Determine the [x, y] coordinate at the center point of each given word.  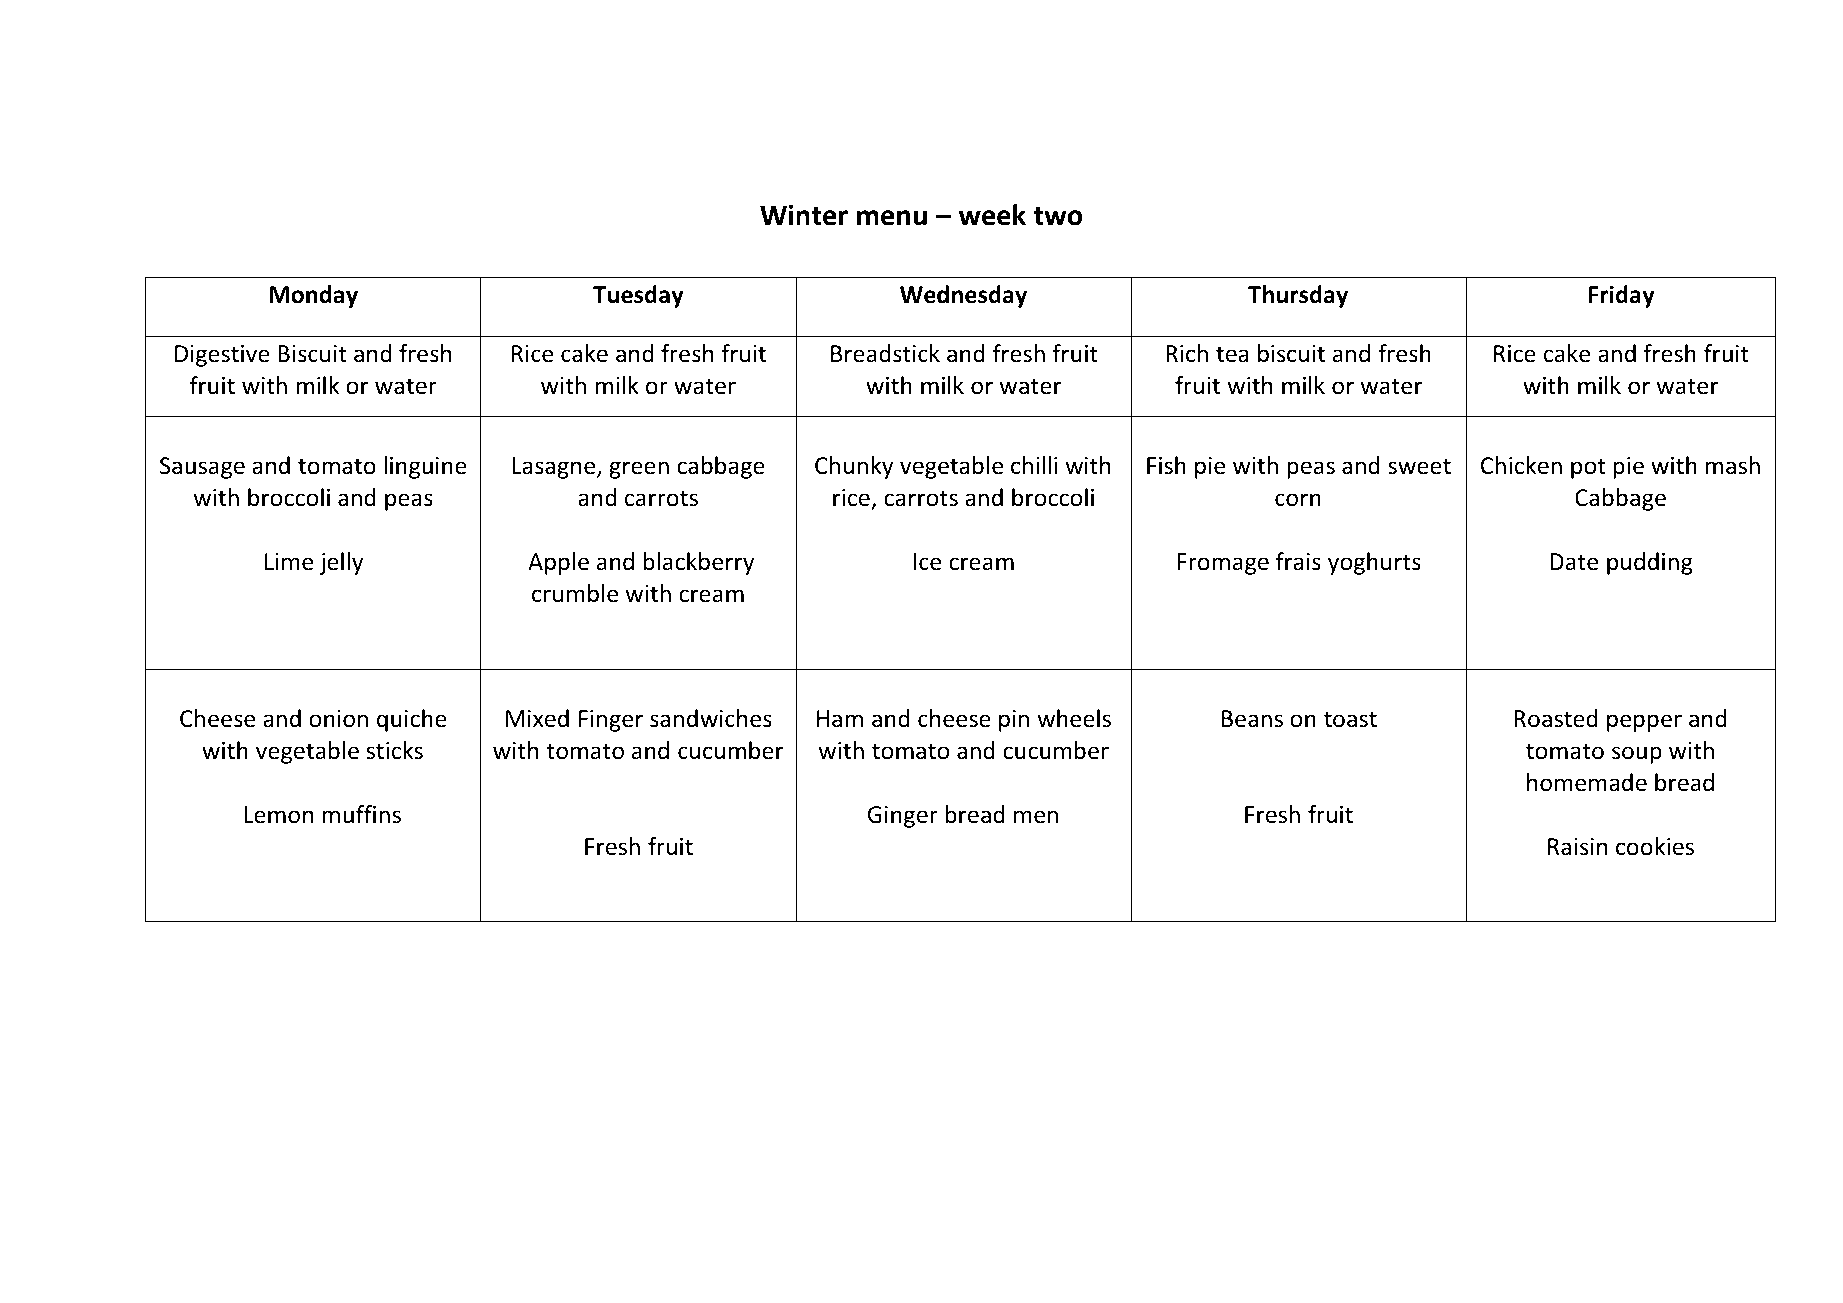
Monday [314, 296]
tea [1232, 354]
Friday [1622, 296]
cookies [1655, 846]
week [992, 215]
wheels [1074, 718]
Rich [1187, 353]
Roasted [1556, 718]
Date [1574, 562]
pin [1014, 721]
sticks [395, 750]
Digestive [222, 356]
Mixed [537, 718]
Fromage [1223, 564]
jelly [341, 563]
